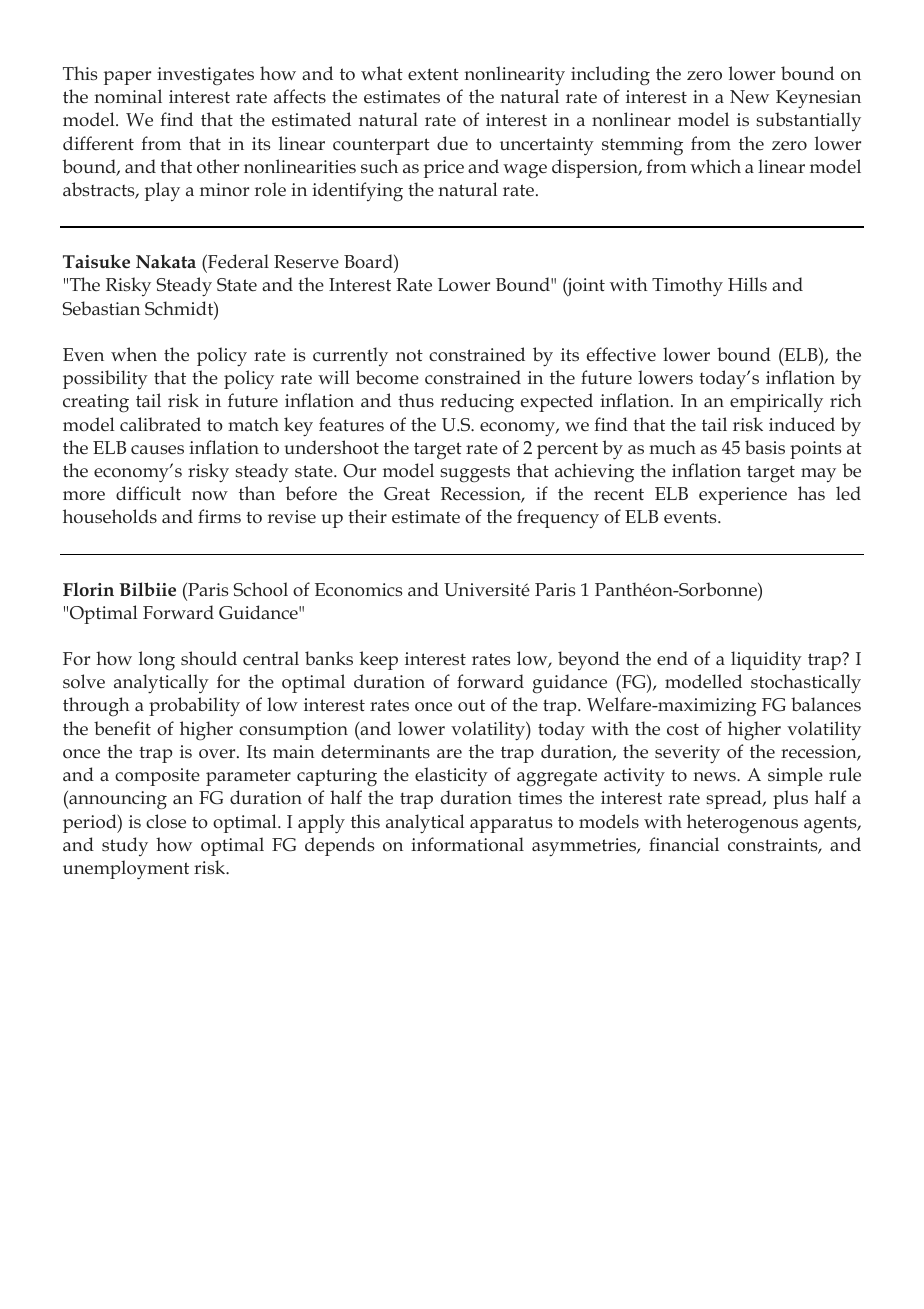  Describe the element at coordinates (166, 821) in the screenshot. I see `close` at that location.
